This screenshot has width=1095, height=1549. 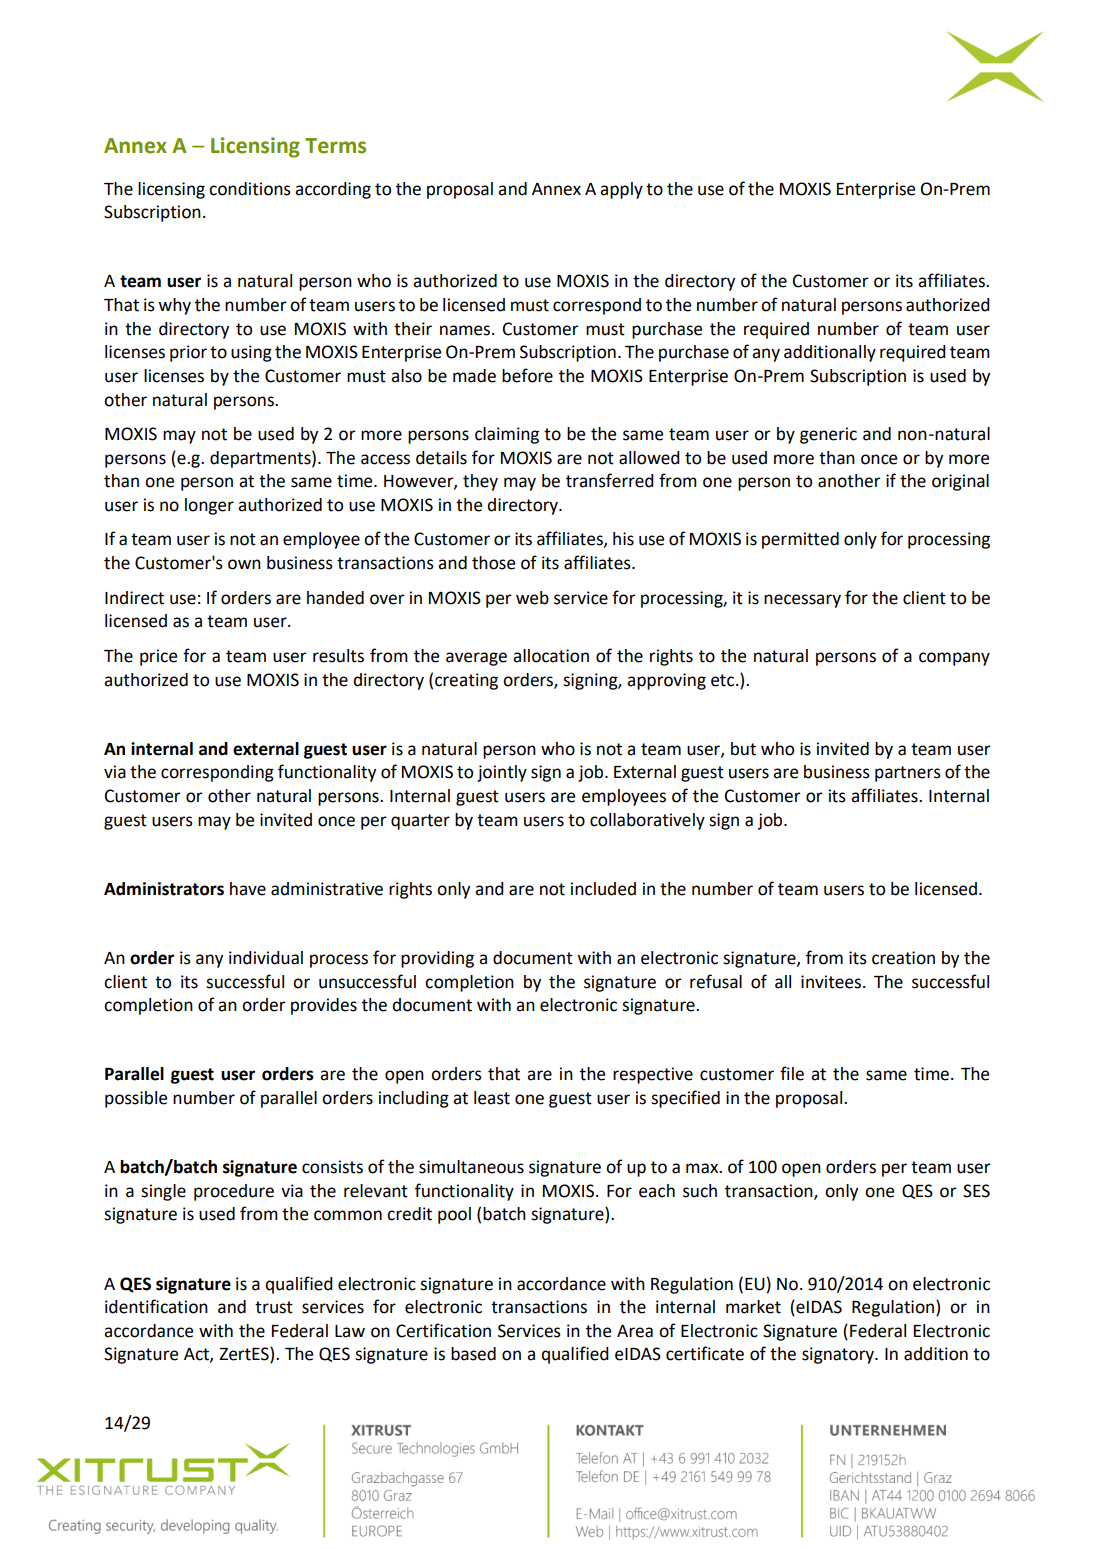 What do you see at coordinates (473, 1354) in the screenshot?
I see `based` at bounding box center [473, 1354].
